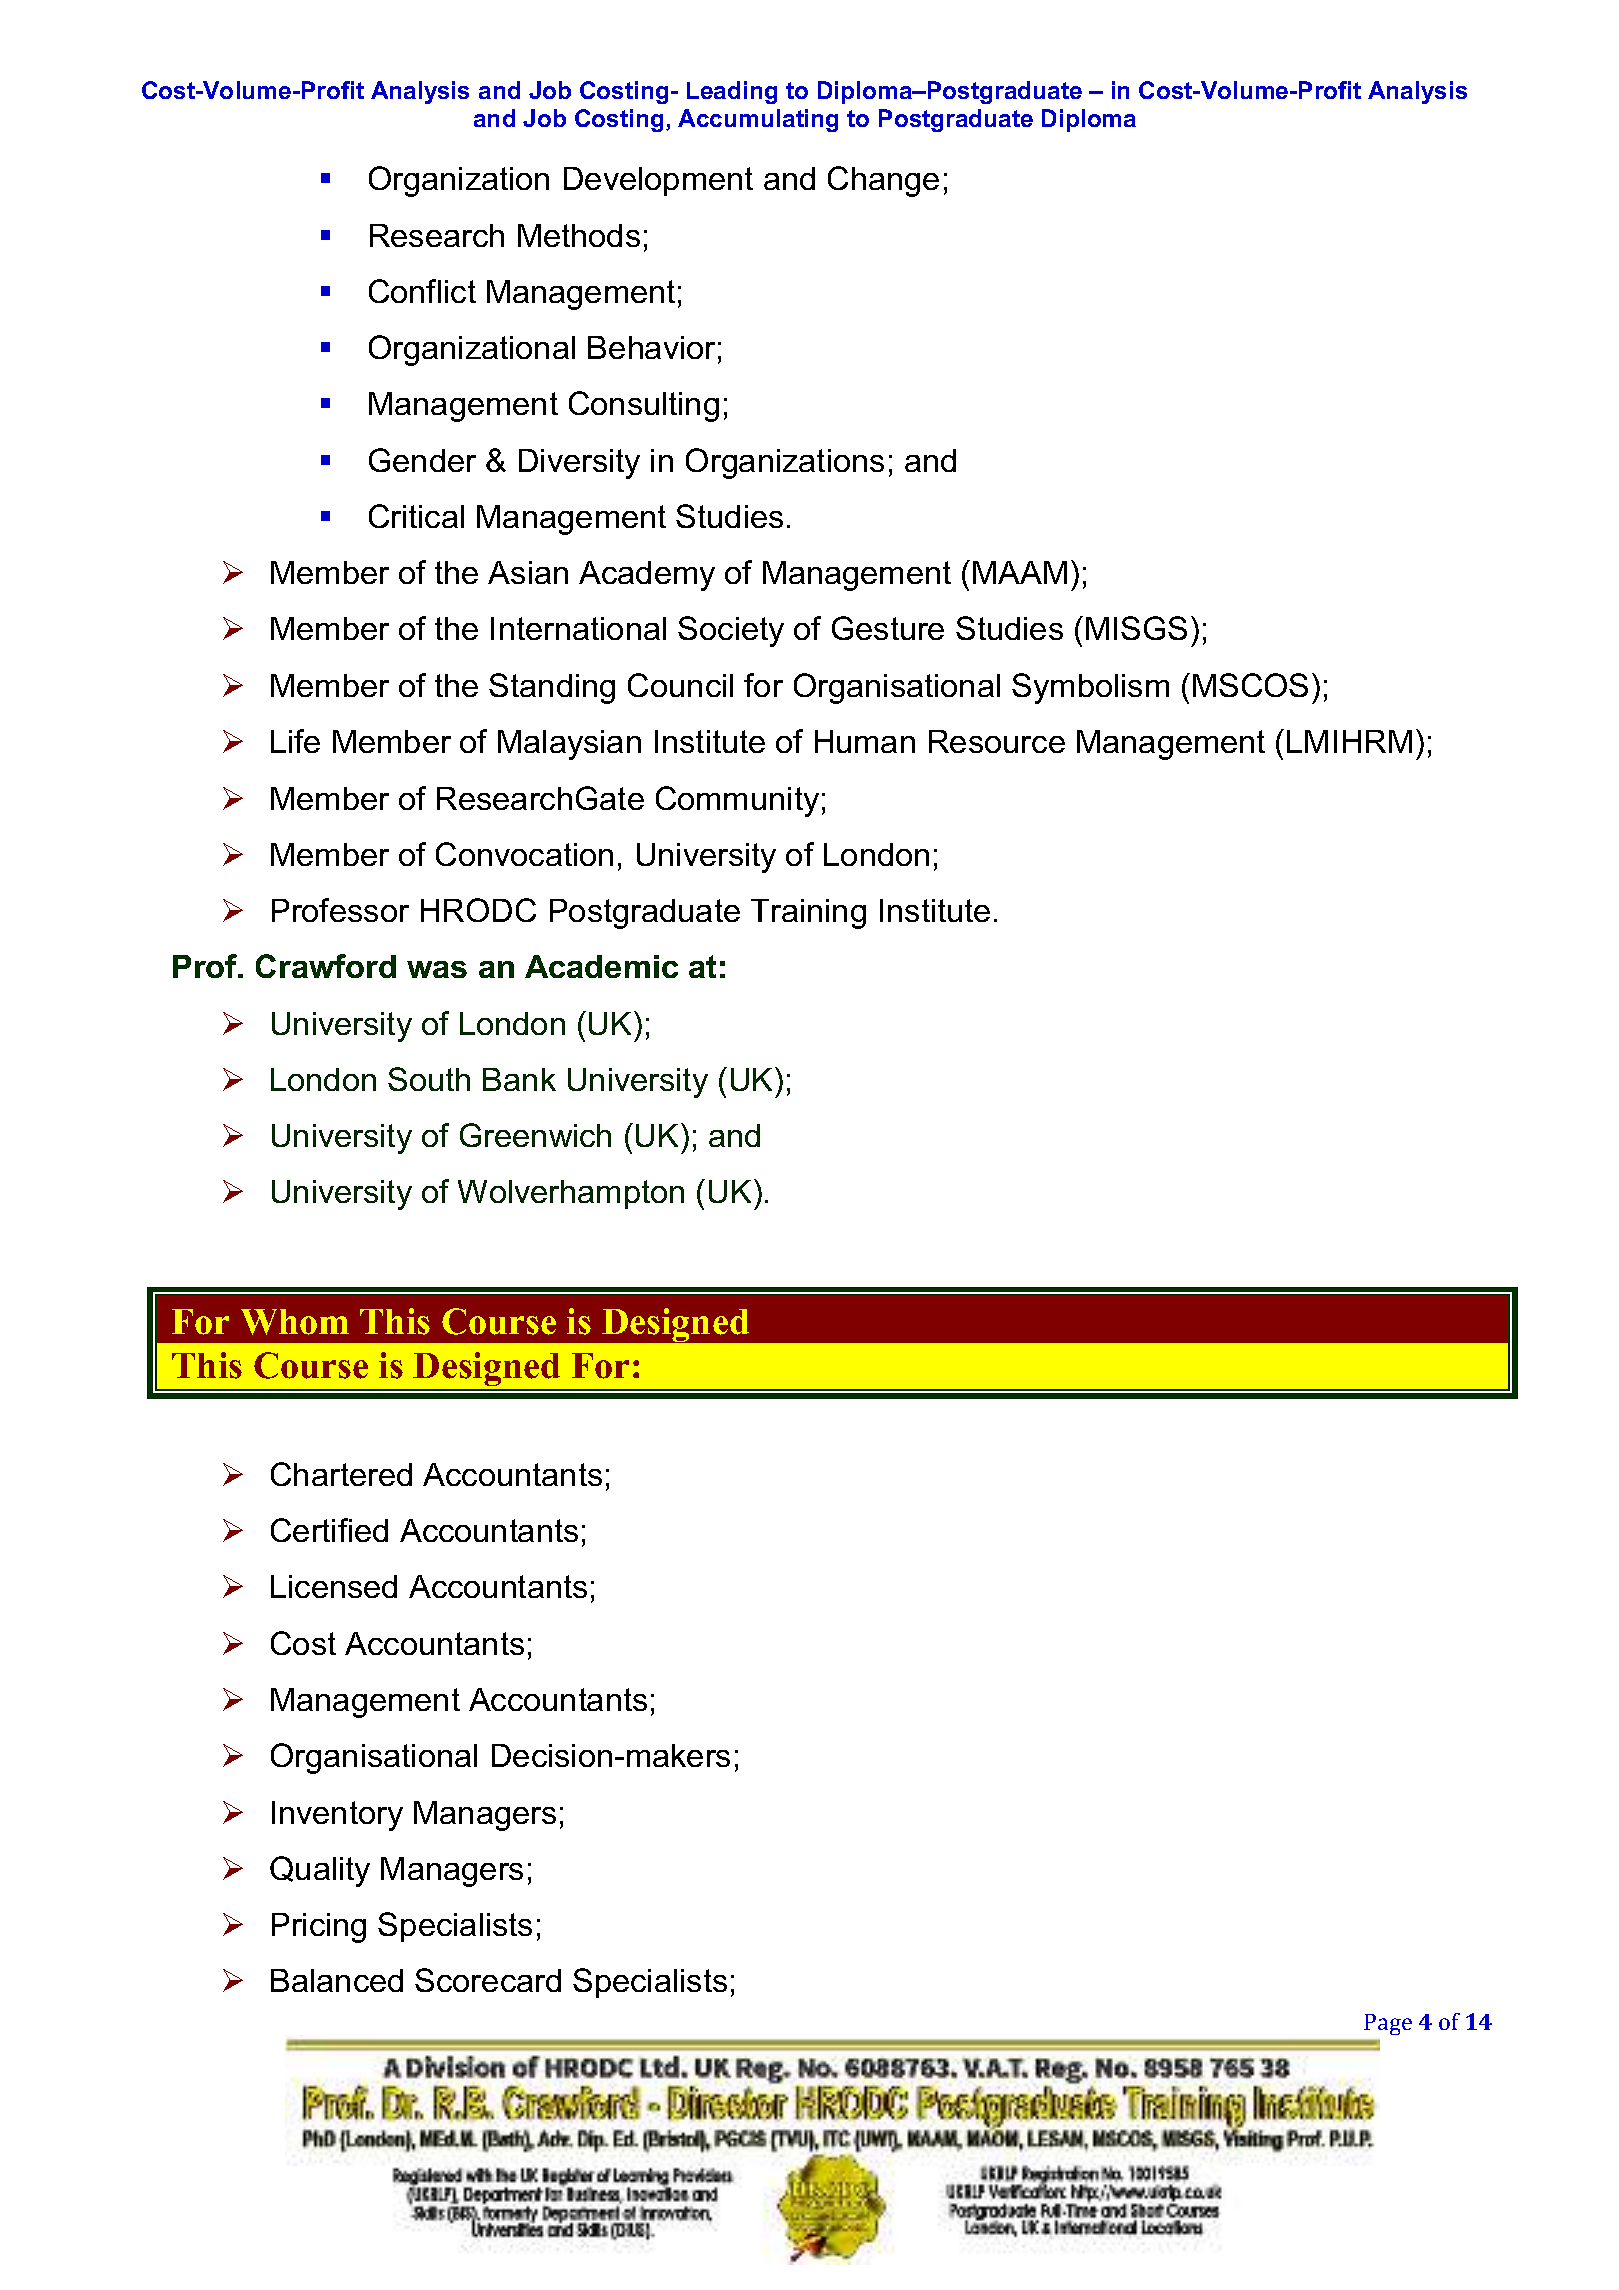  Describe the element at coordinates (883, 181) in the page. I see `Change` at that location.
